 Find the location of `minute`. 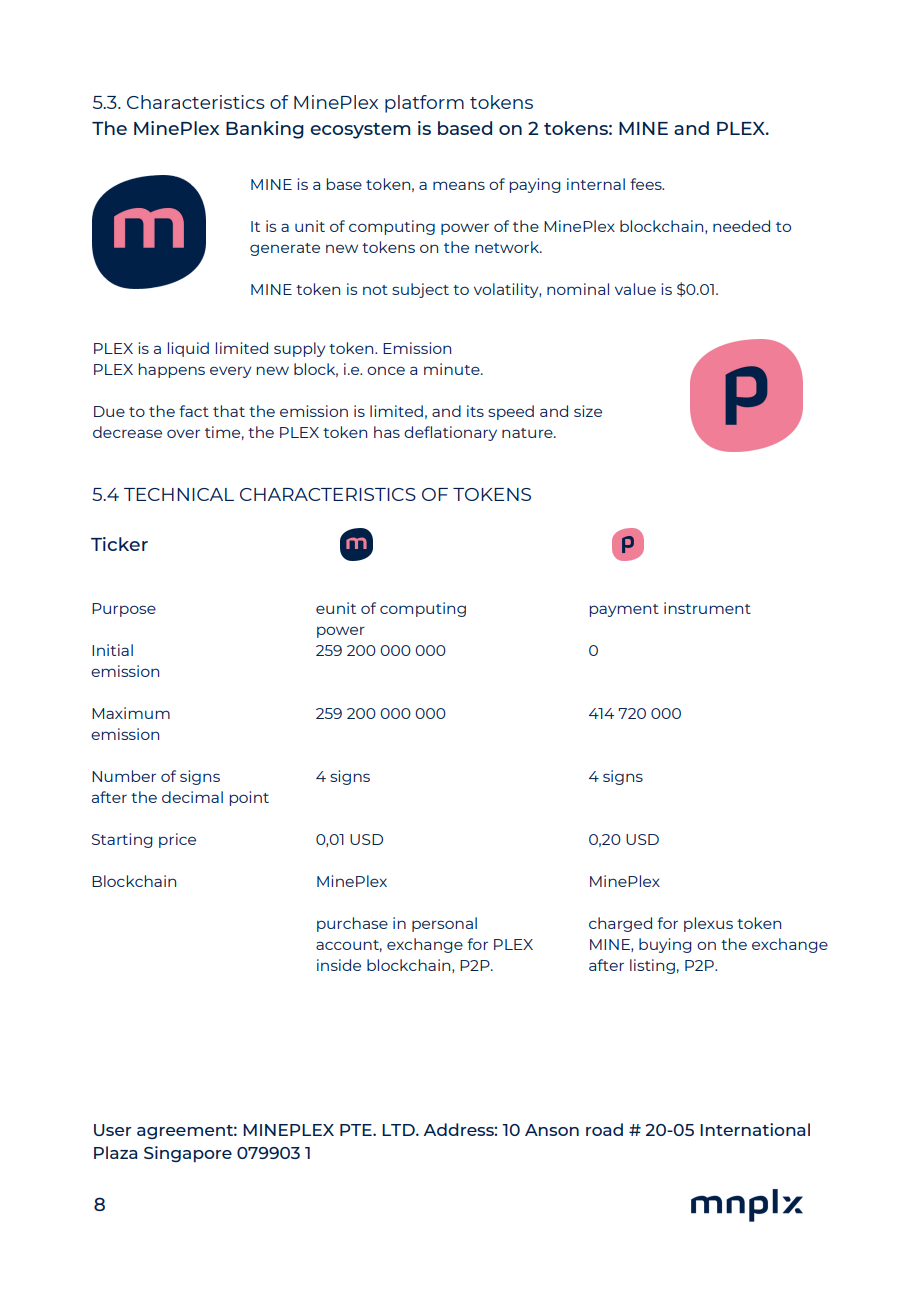

minute is located at coordinates (453, 369).
